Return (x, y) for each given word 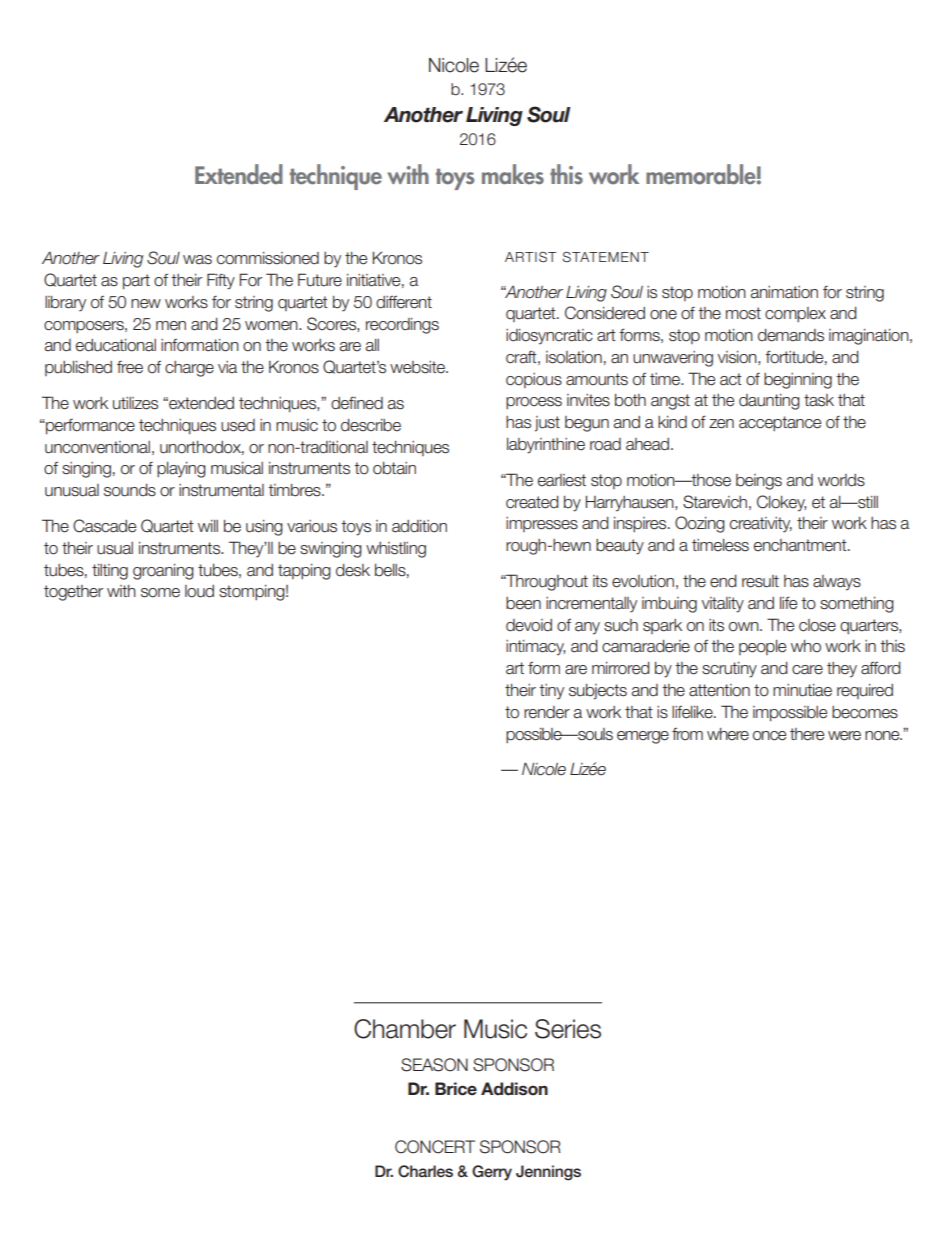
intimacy (535, 648)
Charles (425, 1171)
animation (784, 292)
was (197, 260)
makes (513, 174)
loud (199, 591)
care (807, 670)
